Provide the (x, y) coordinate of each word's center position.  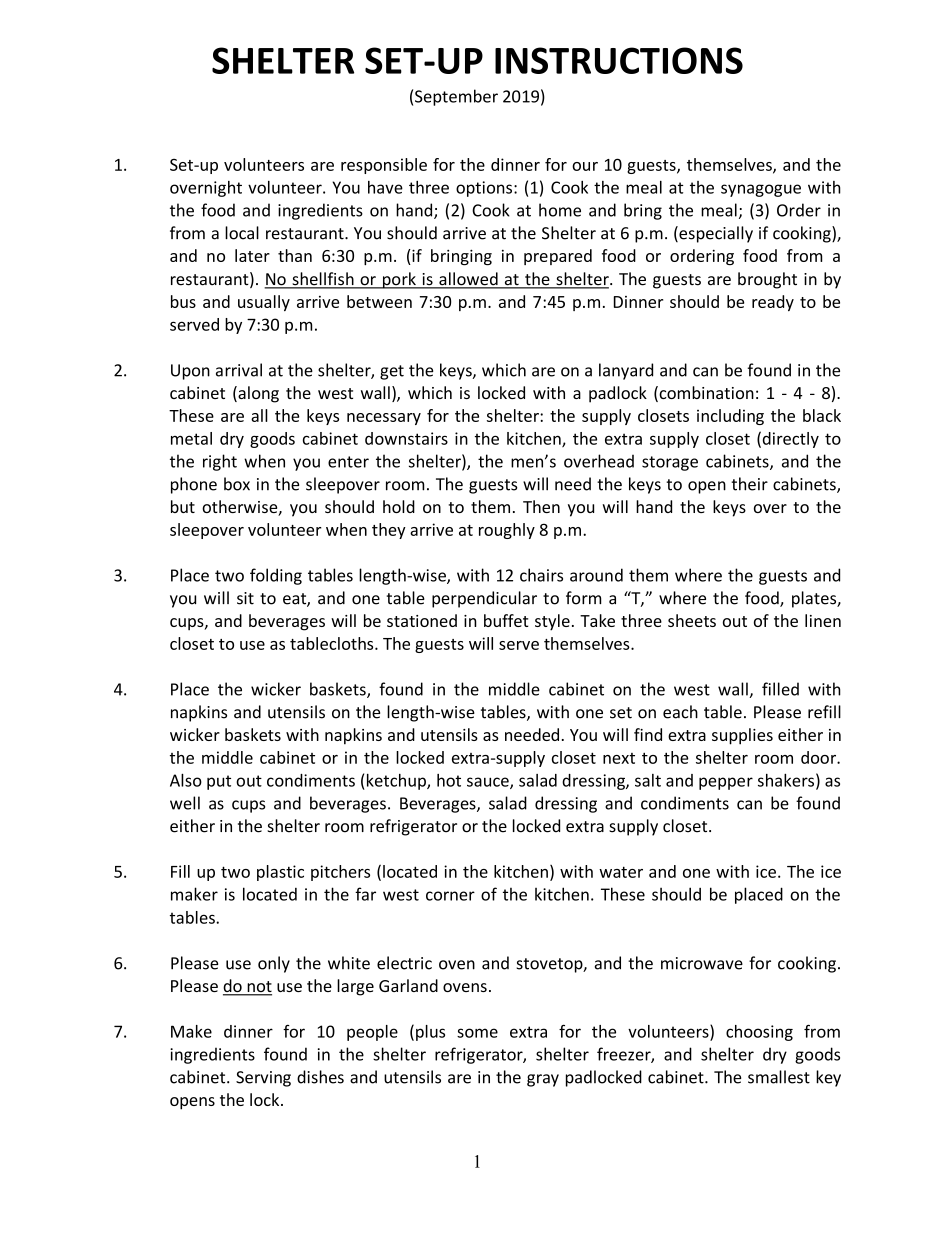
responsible (384, 166)
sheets (692, 620)
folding (276, 576)
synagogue (761, 190)
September (456, 97)
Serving (263, 1079)
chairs (541, 575)
